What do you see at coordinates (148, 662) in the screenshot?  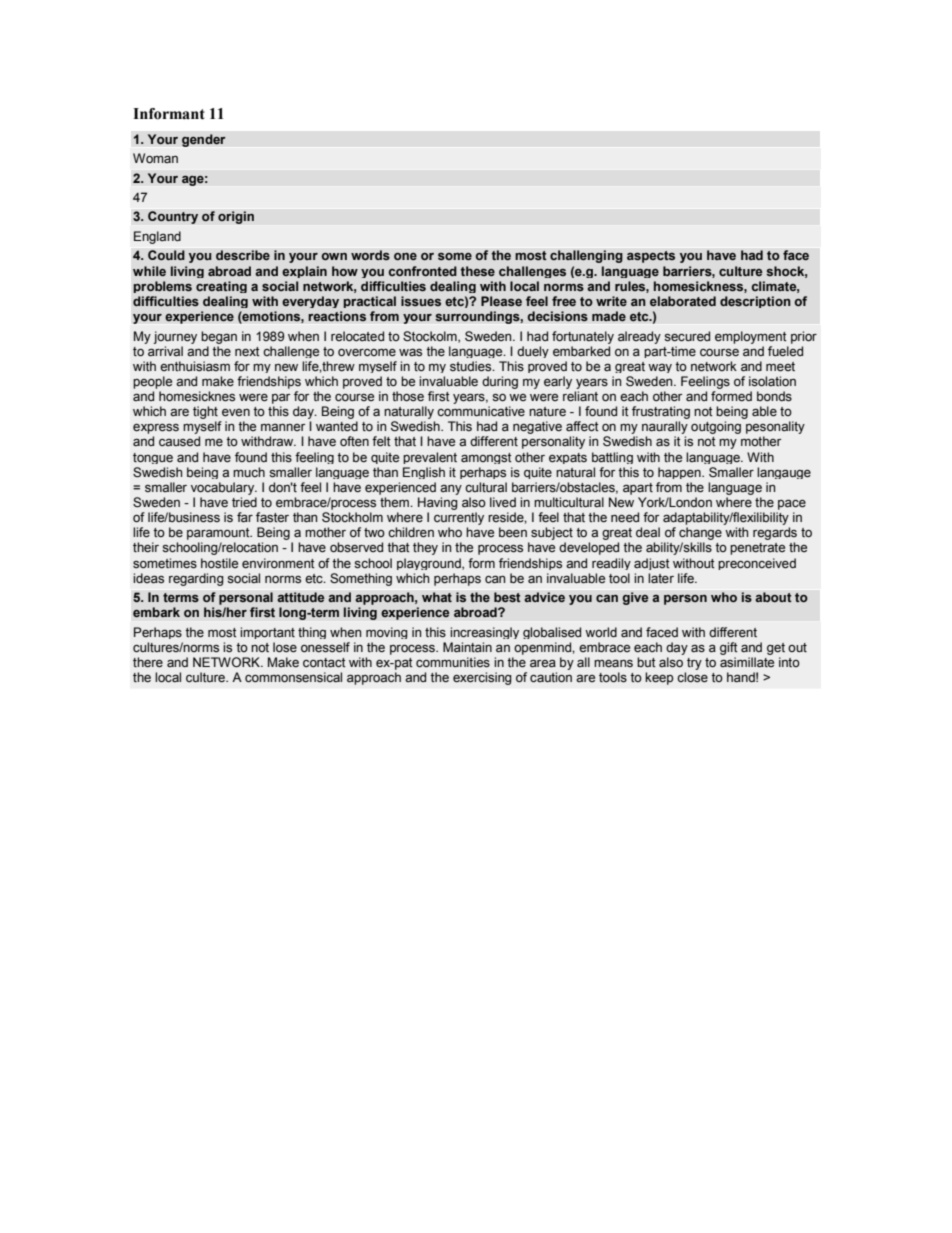 I see `there` at bounding box center [148, 662].
